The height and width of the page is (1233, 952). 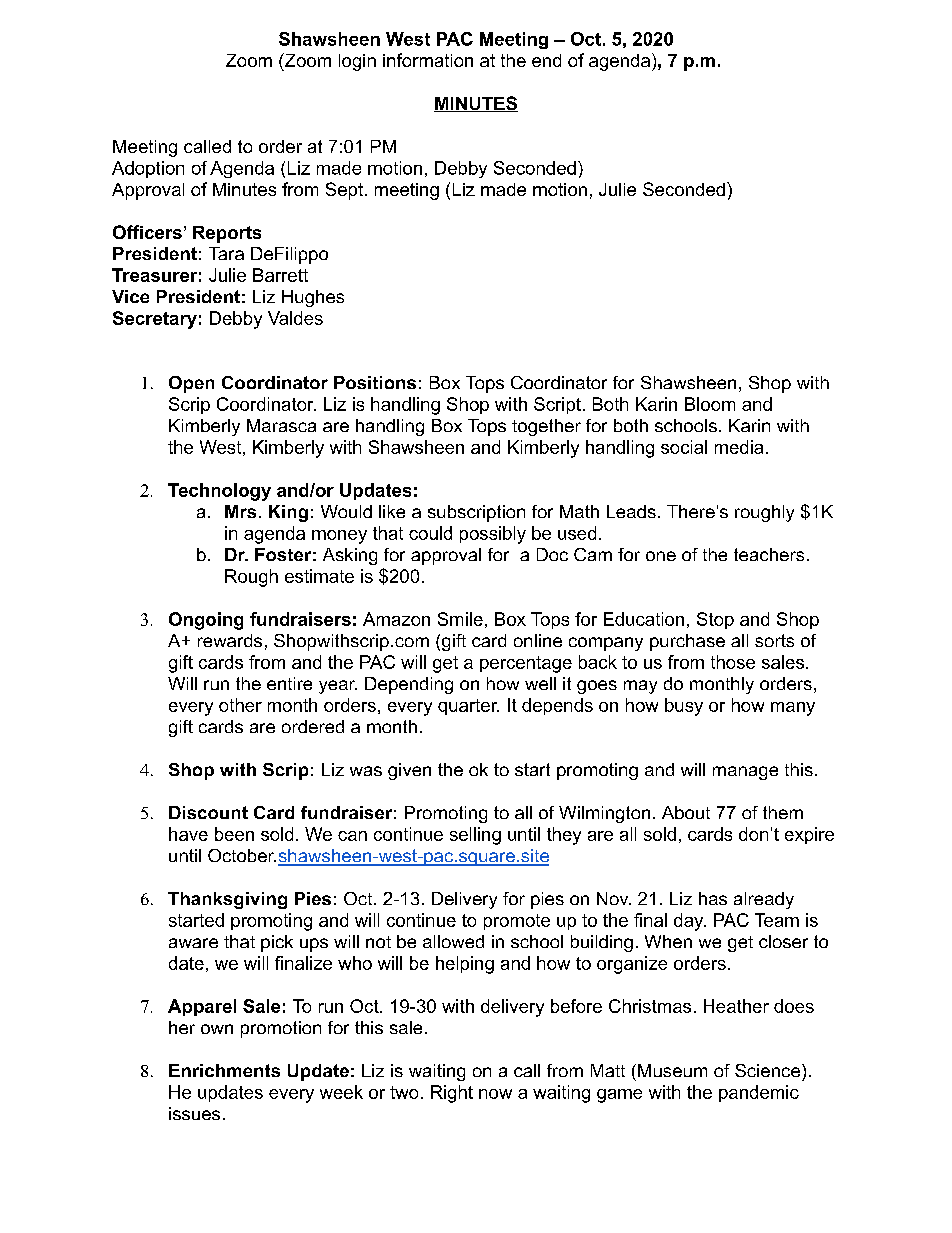 What do you see at coordinates (357, 62) in the page?
I see `login` at bounding box center [357, 62].
